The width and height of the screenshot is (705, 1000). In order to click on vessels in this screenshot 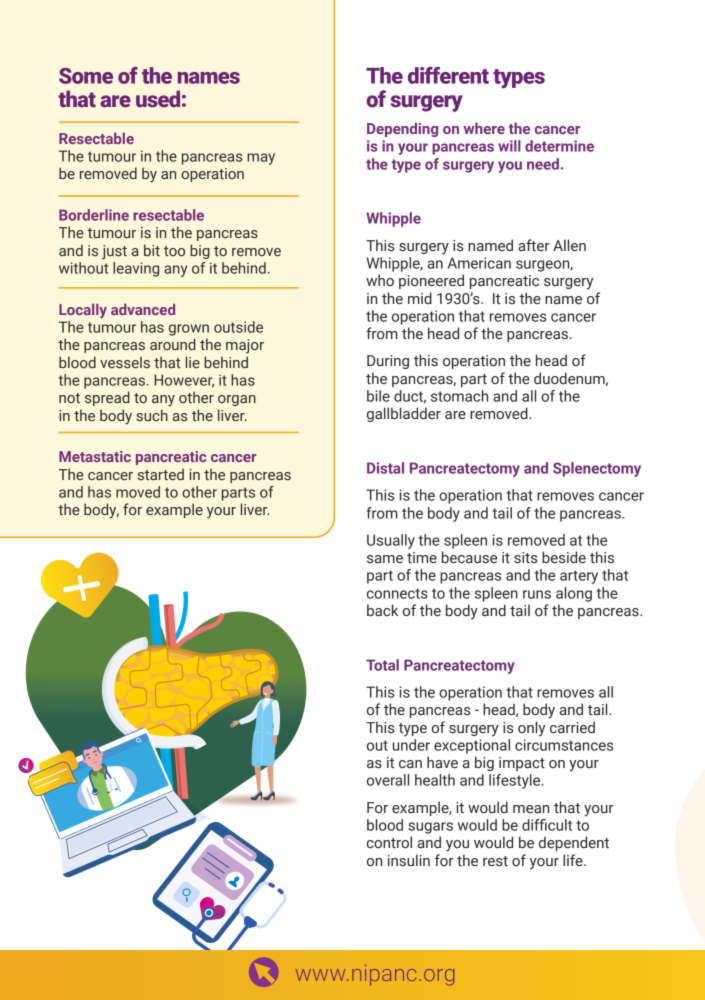, I will do `click(125, 362)`.
